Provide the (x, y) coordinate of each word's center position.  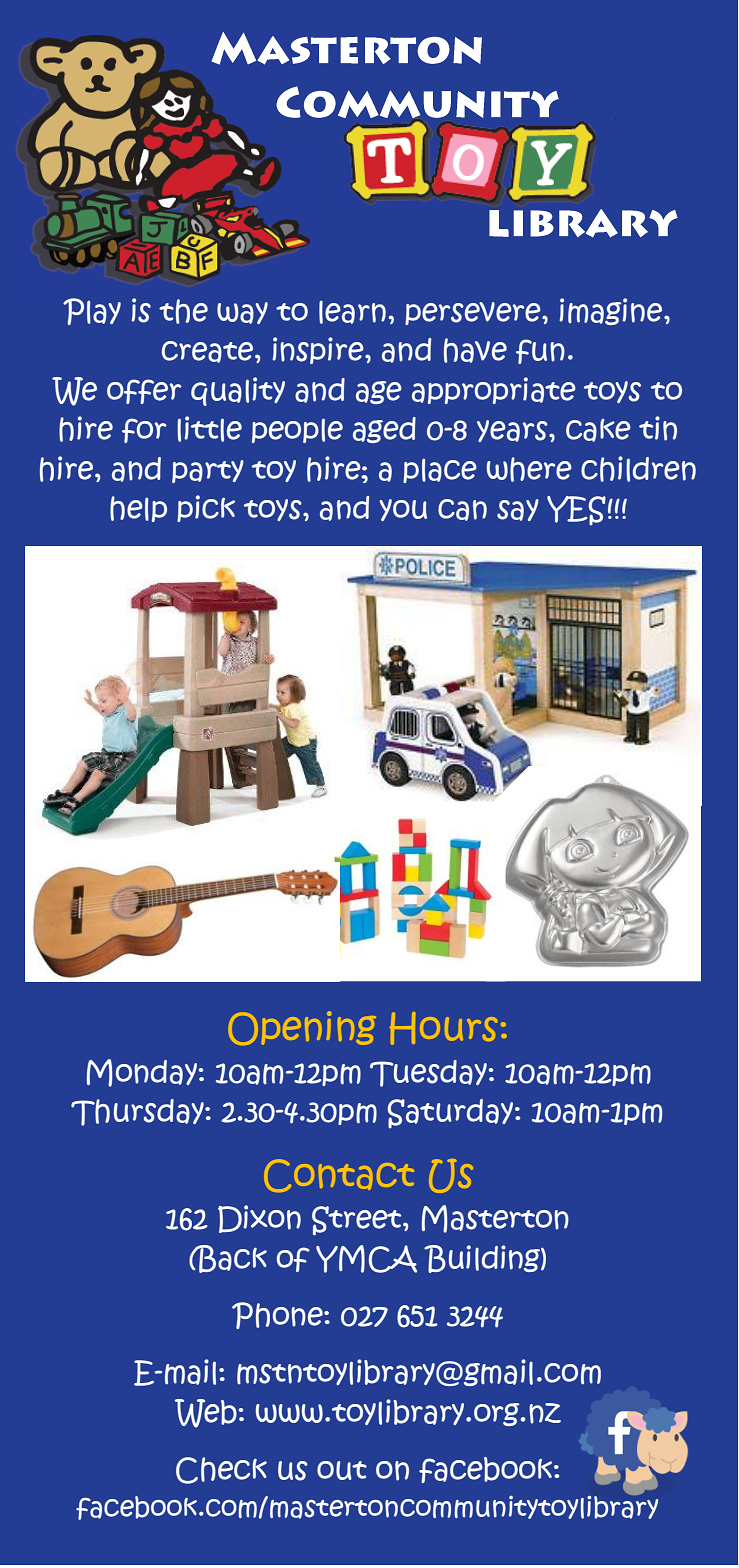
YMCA (366, 1259)
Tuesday (428, 1073)
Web (206, 1413)
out (342, 1470)
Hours (443, 1028)
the (183, 311)
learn (352, 312)
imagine (612, 311)
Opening (302, 1028)
